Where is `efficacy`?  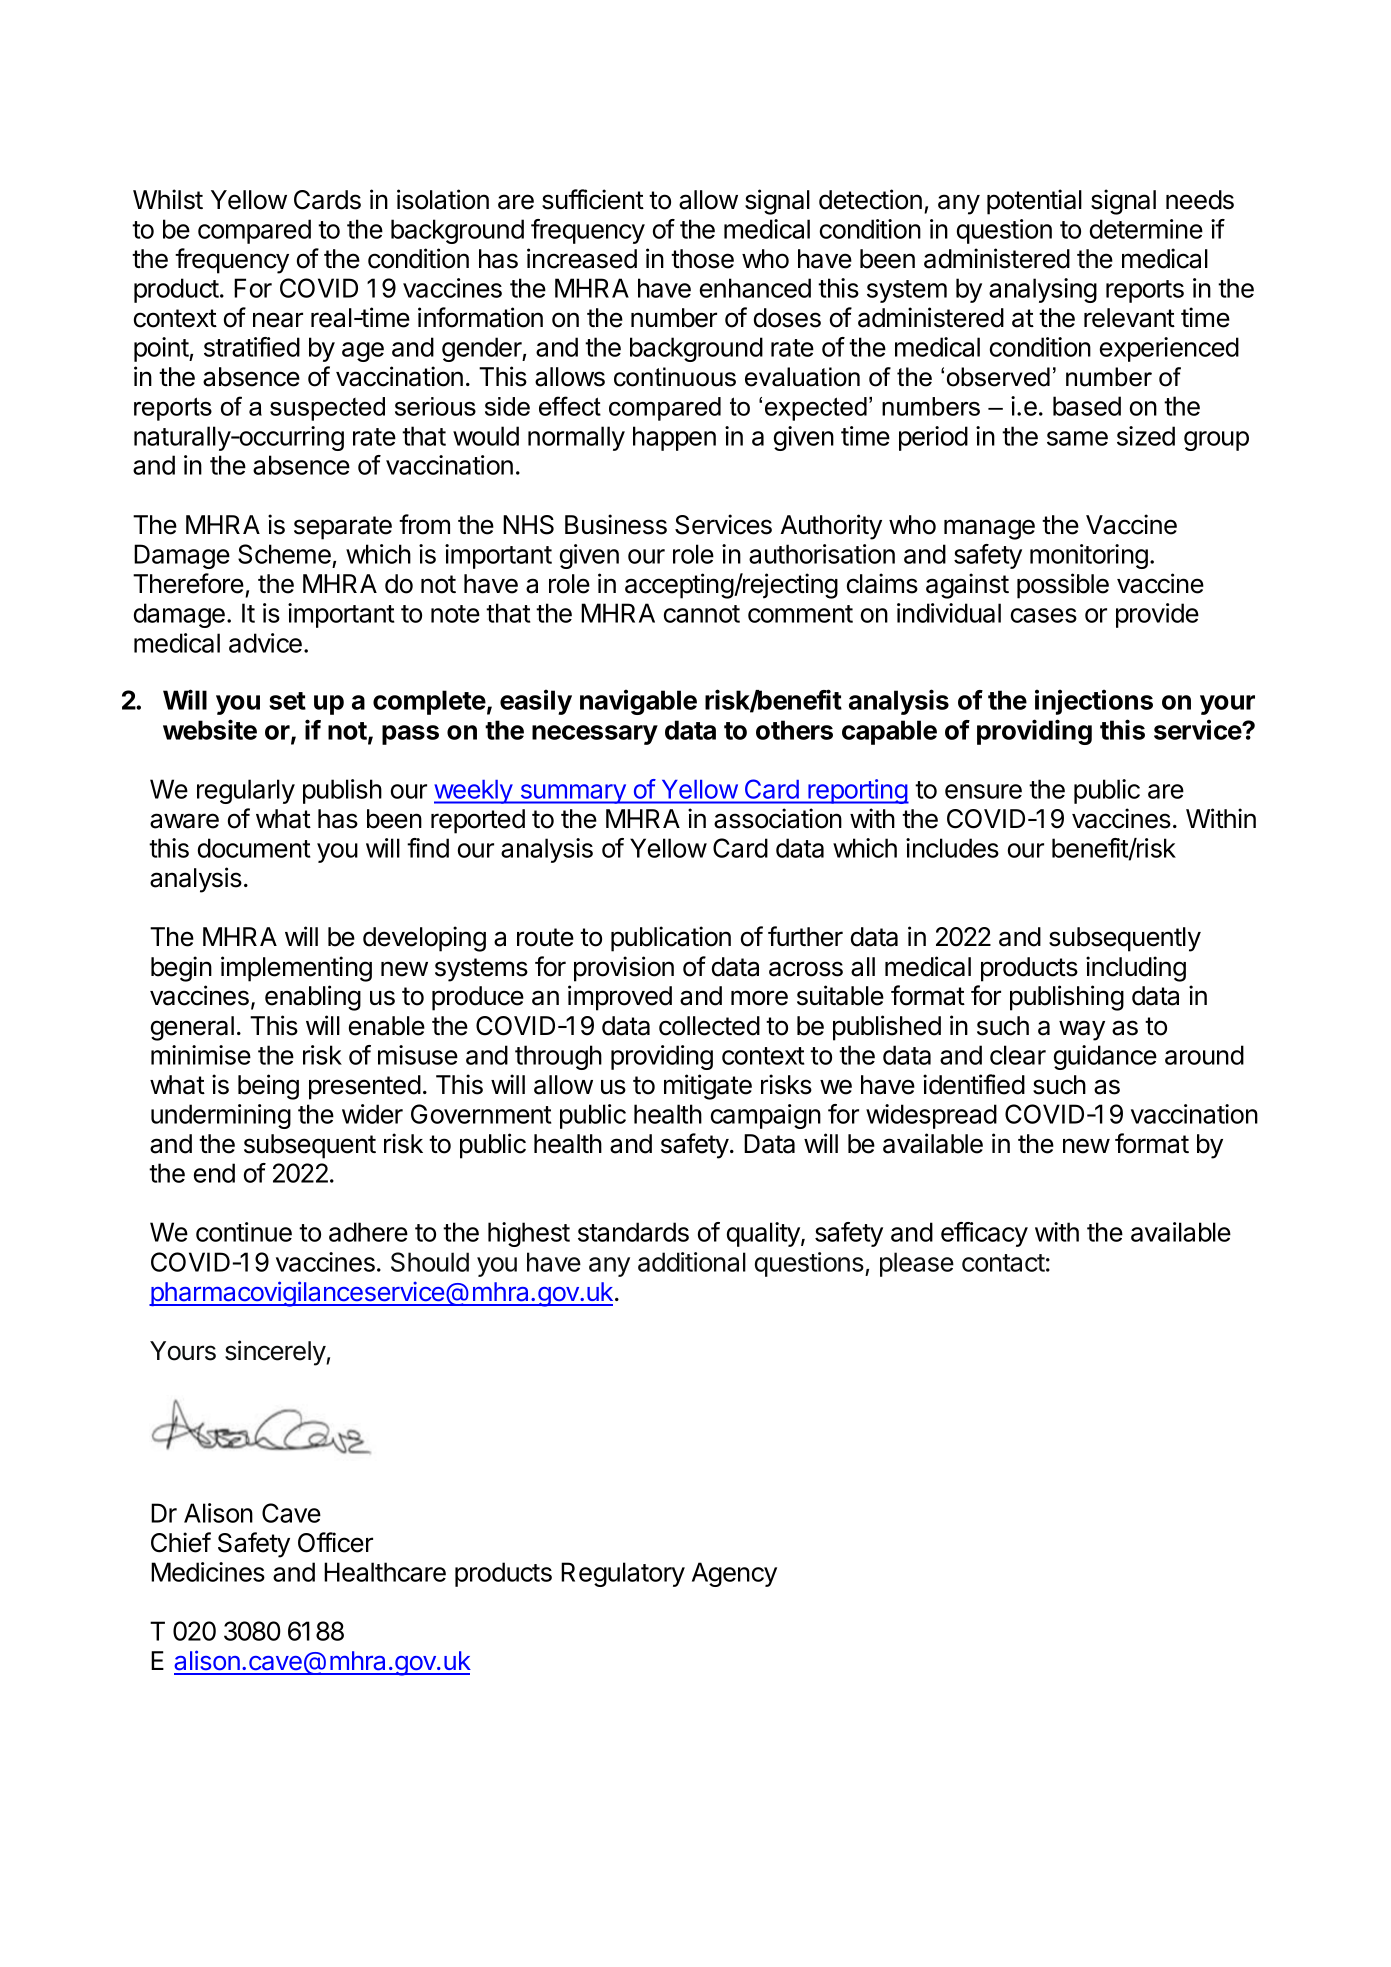
efficacy is located at coordinates (984, 1234).
